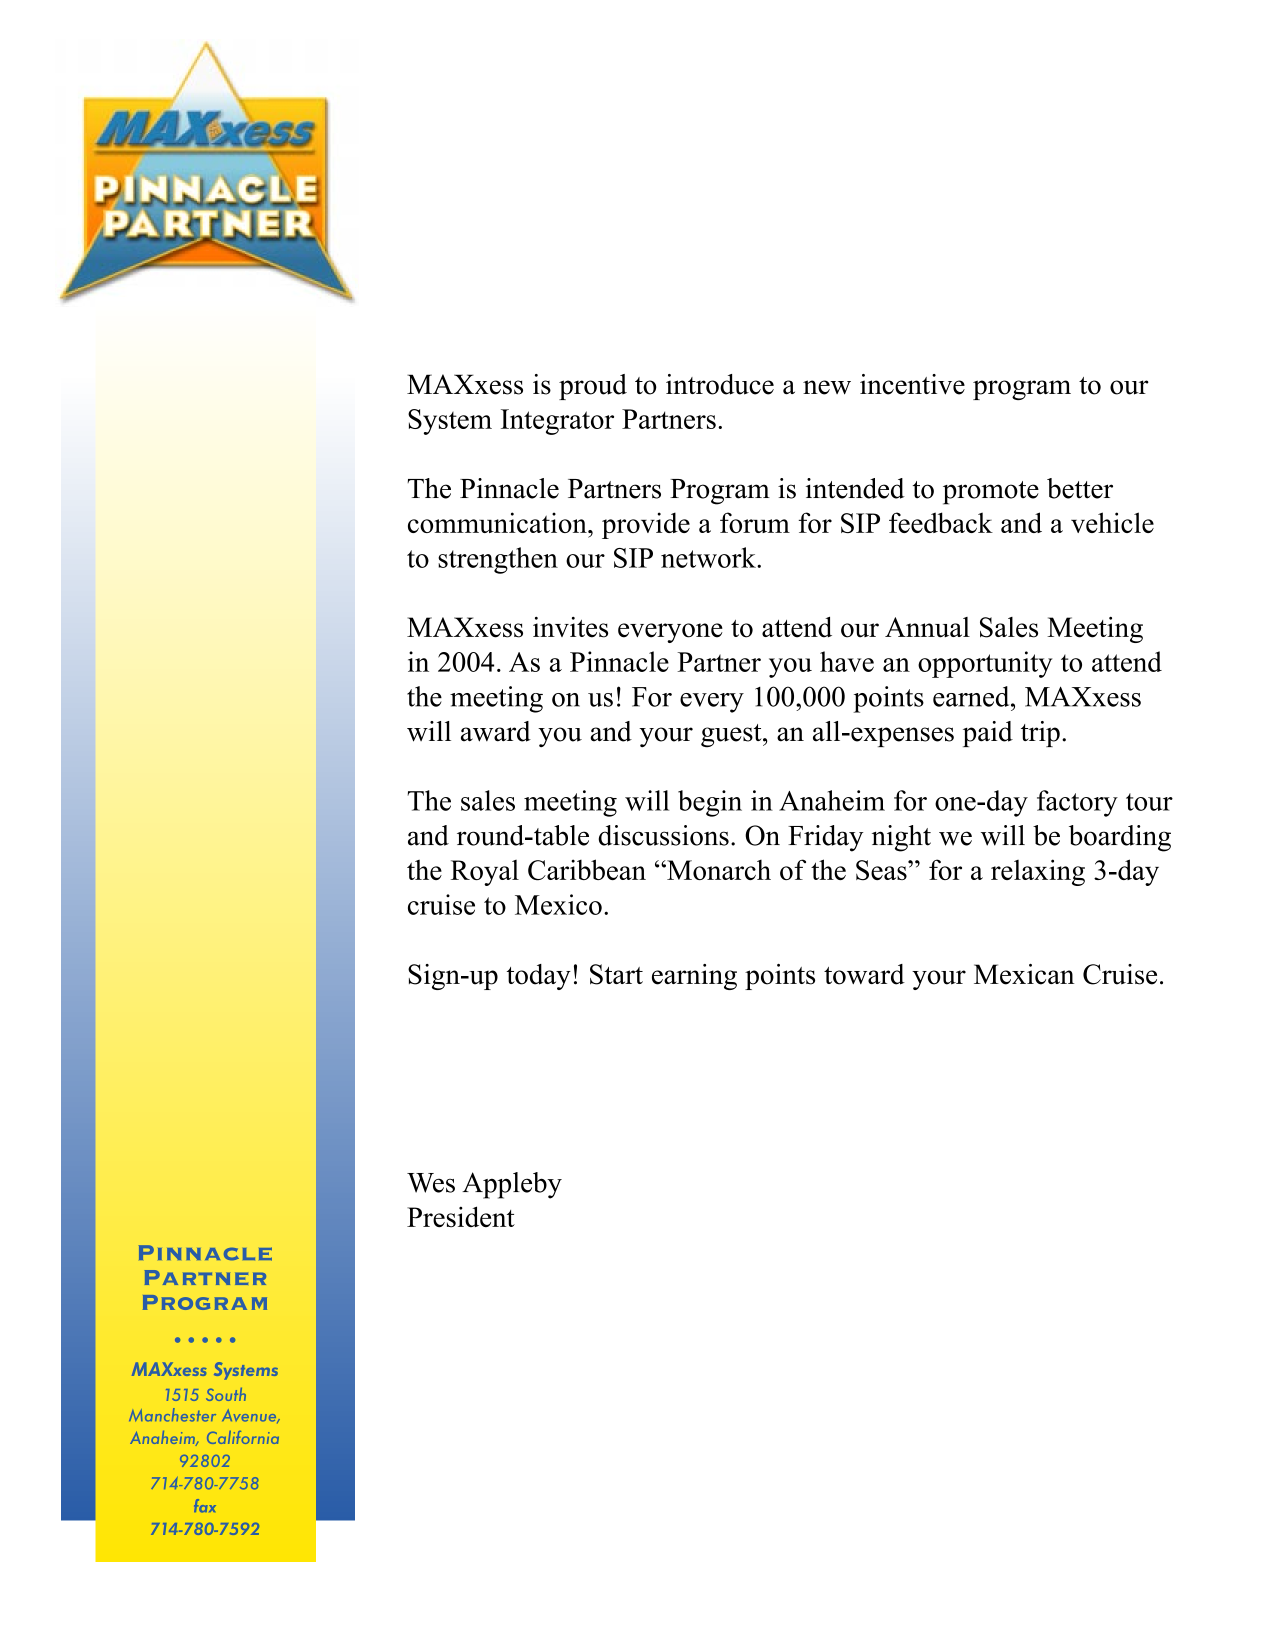  I want to click on California, so click(243, 1437).
